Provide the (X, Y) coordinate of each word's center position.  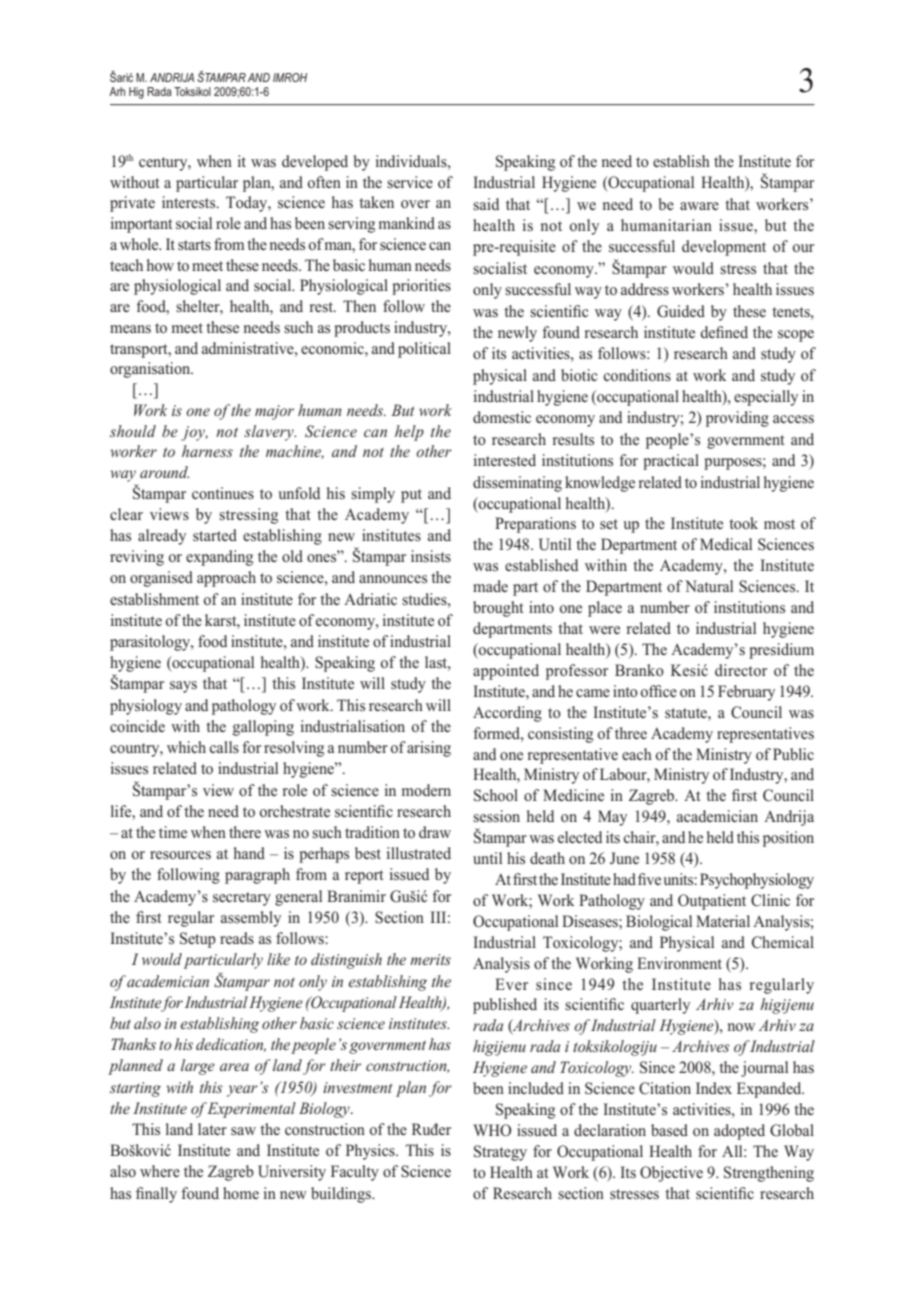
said (486, 204)
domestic (502, 417)
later (212, 1129)
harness (207, 451)
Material (723, 921)
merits (430, 959)
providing (737, 419)
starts (194, 245)
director (741, 670)
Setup (198, 940)
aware (699, 206)
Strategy (500, 1153)
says (183, 687)
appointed (506, 672)
